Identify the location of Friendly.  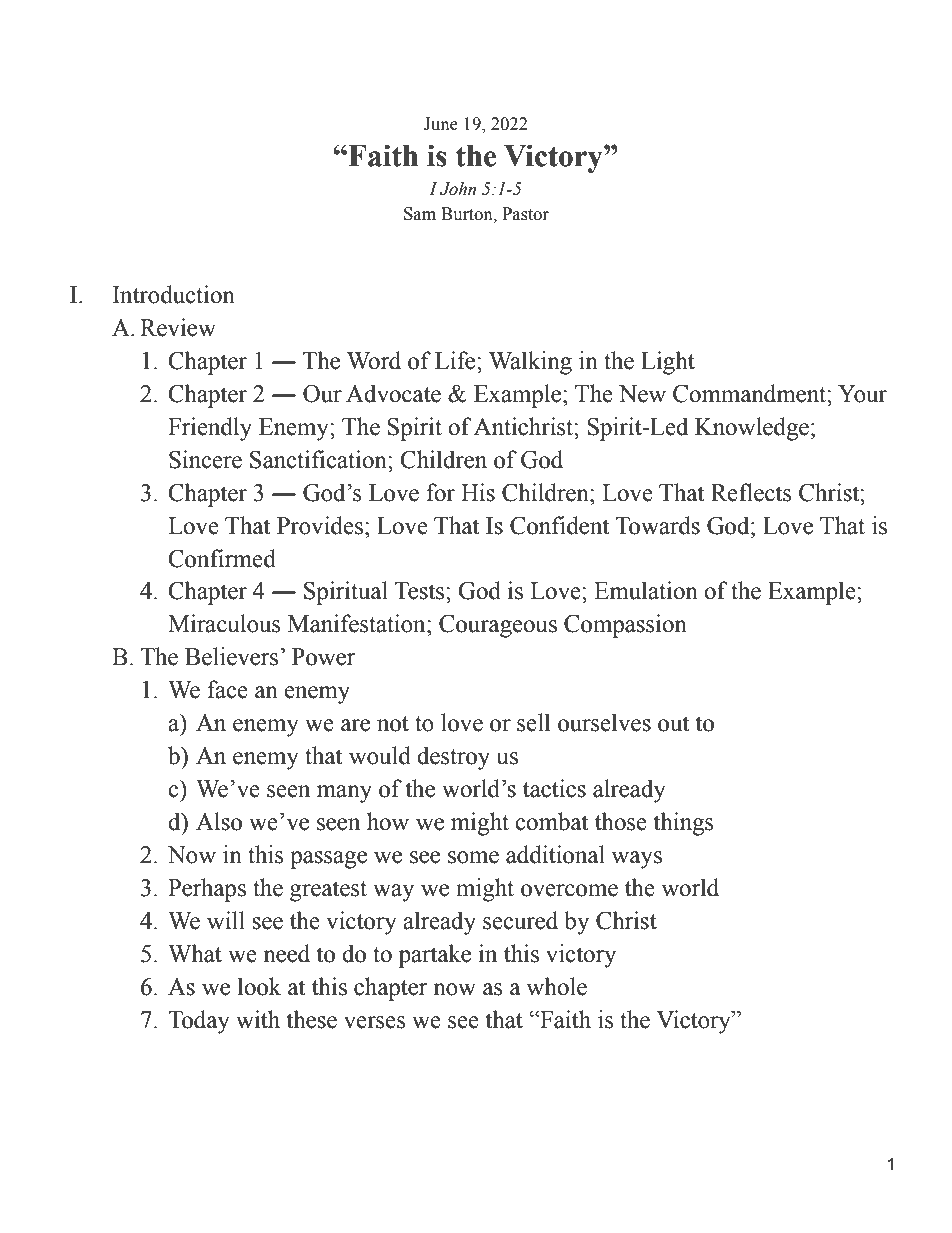
(210, 429).
